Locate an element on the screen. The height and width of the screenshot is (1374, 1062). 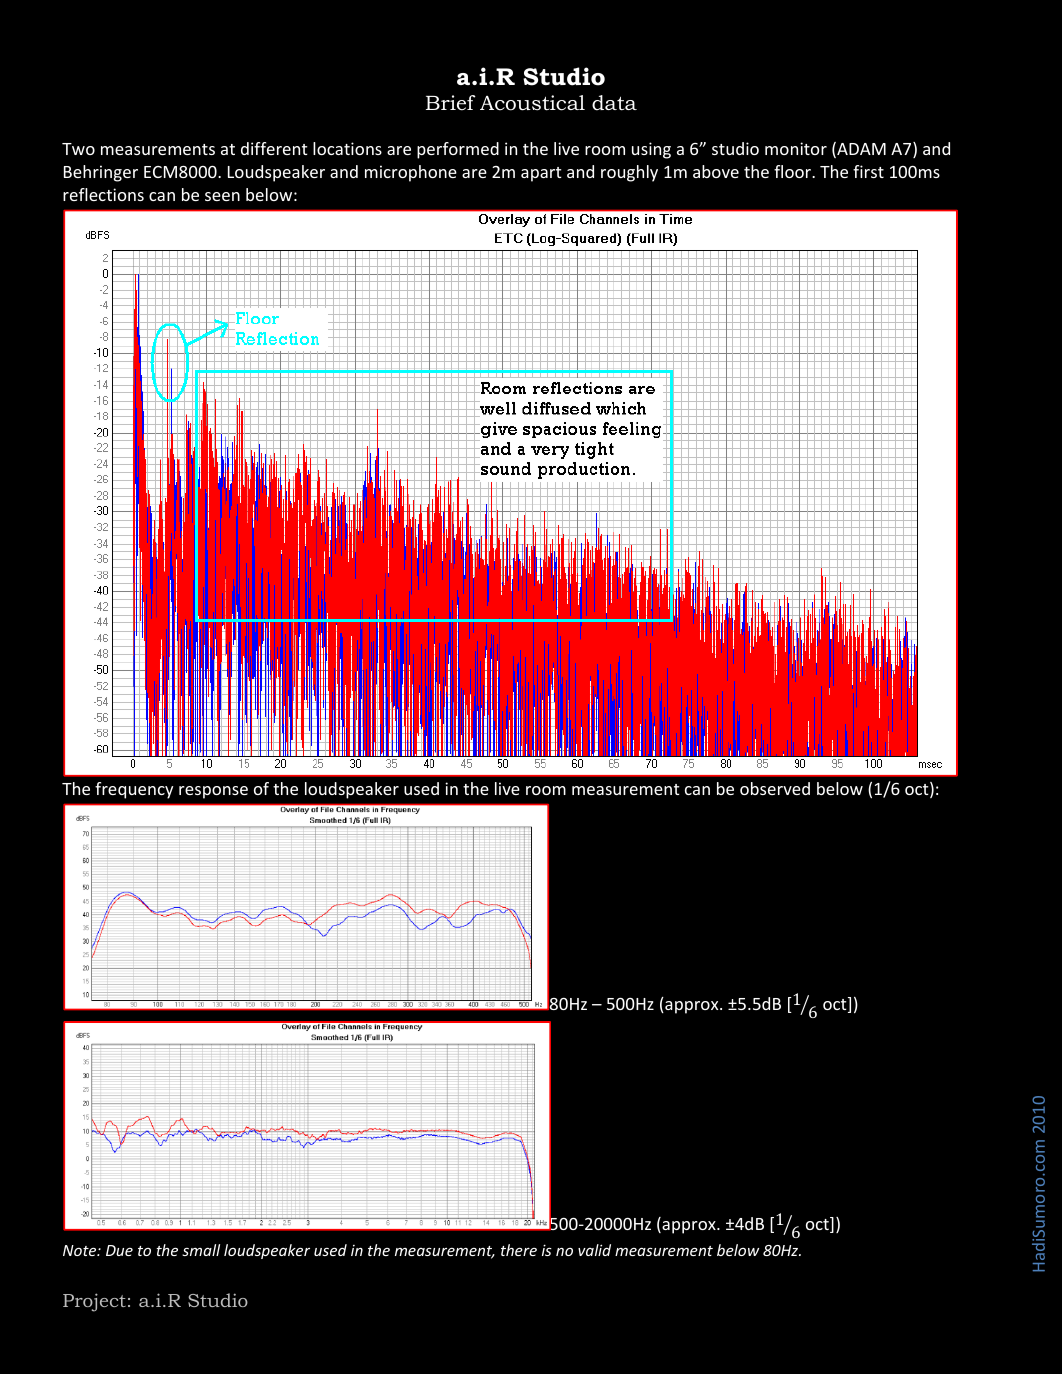
Due is located at coordinates (119, 1250).
